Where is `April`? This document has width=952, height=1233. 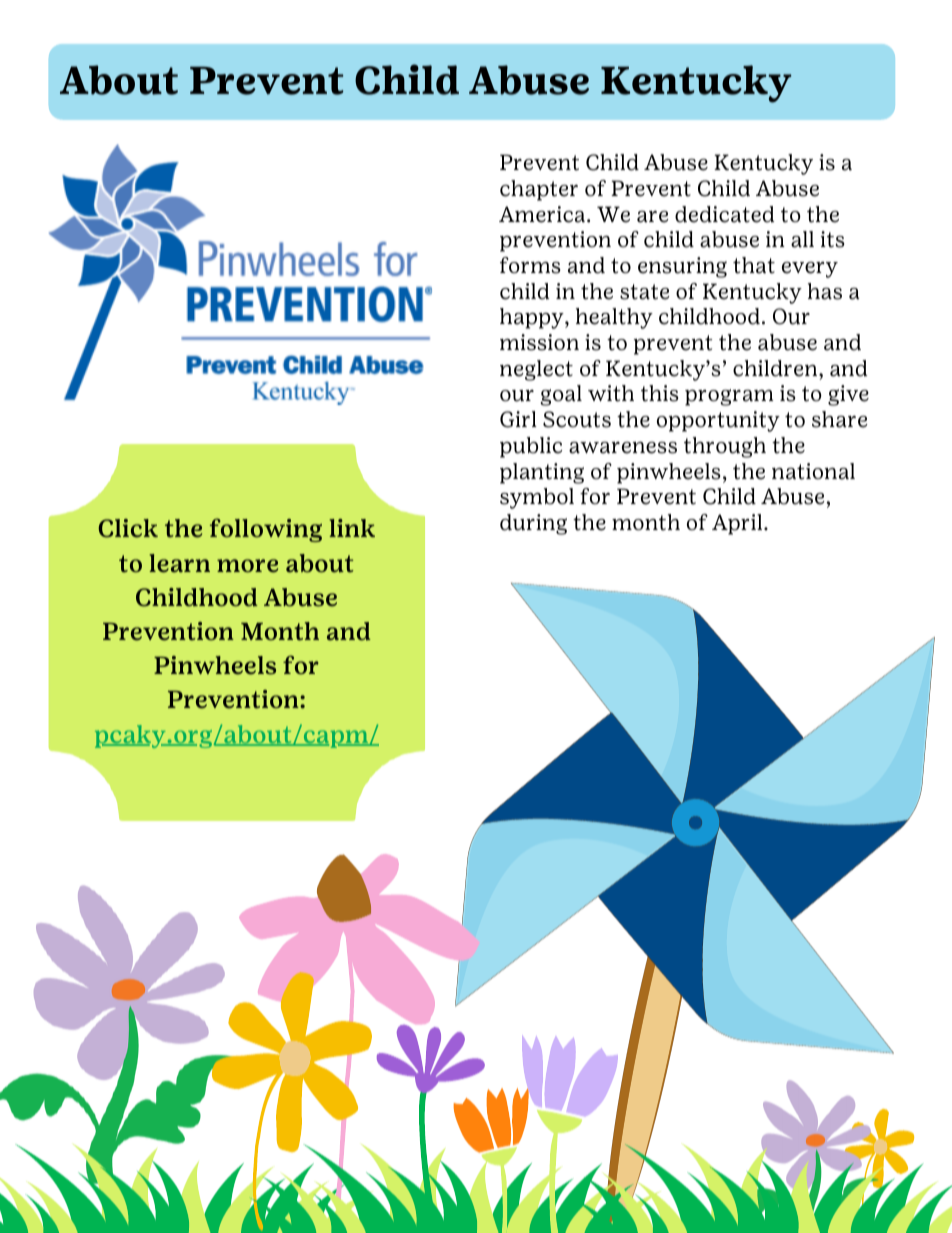
April is located at coordinates (738, 524).
